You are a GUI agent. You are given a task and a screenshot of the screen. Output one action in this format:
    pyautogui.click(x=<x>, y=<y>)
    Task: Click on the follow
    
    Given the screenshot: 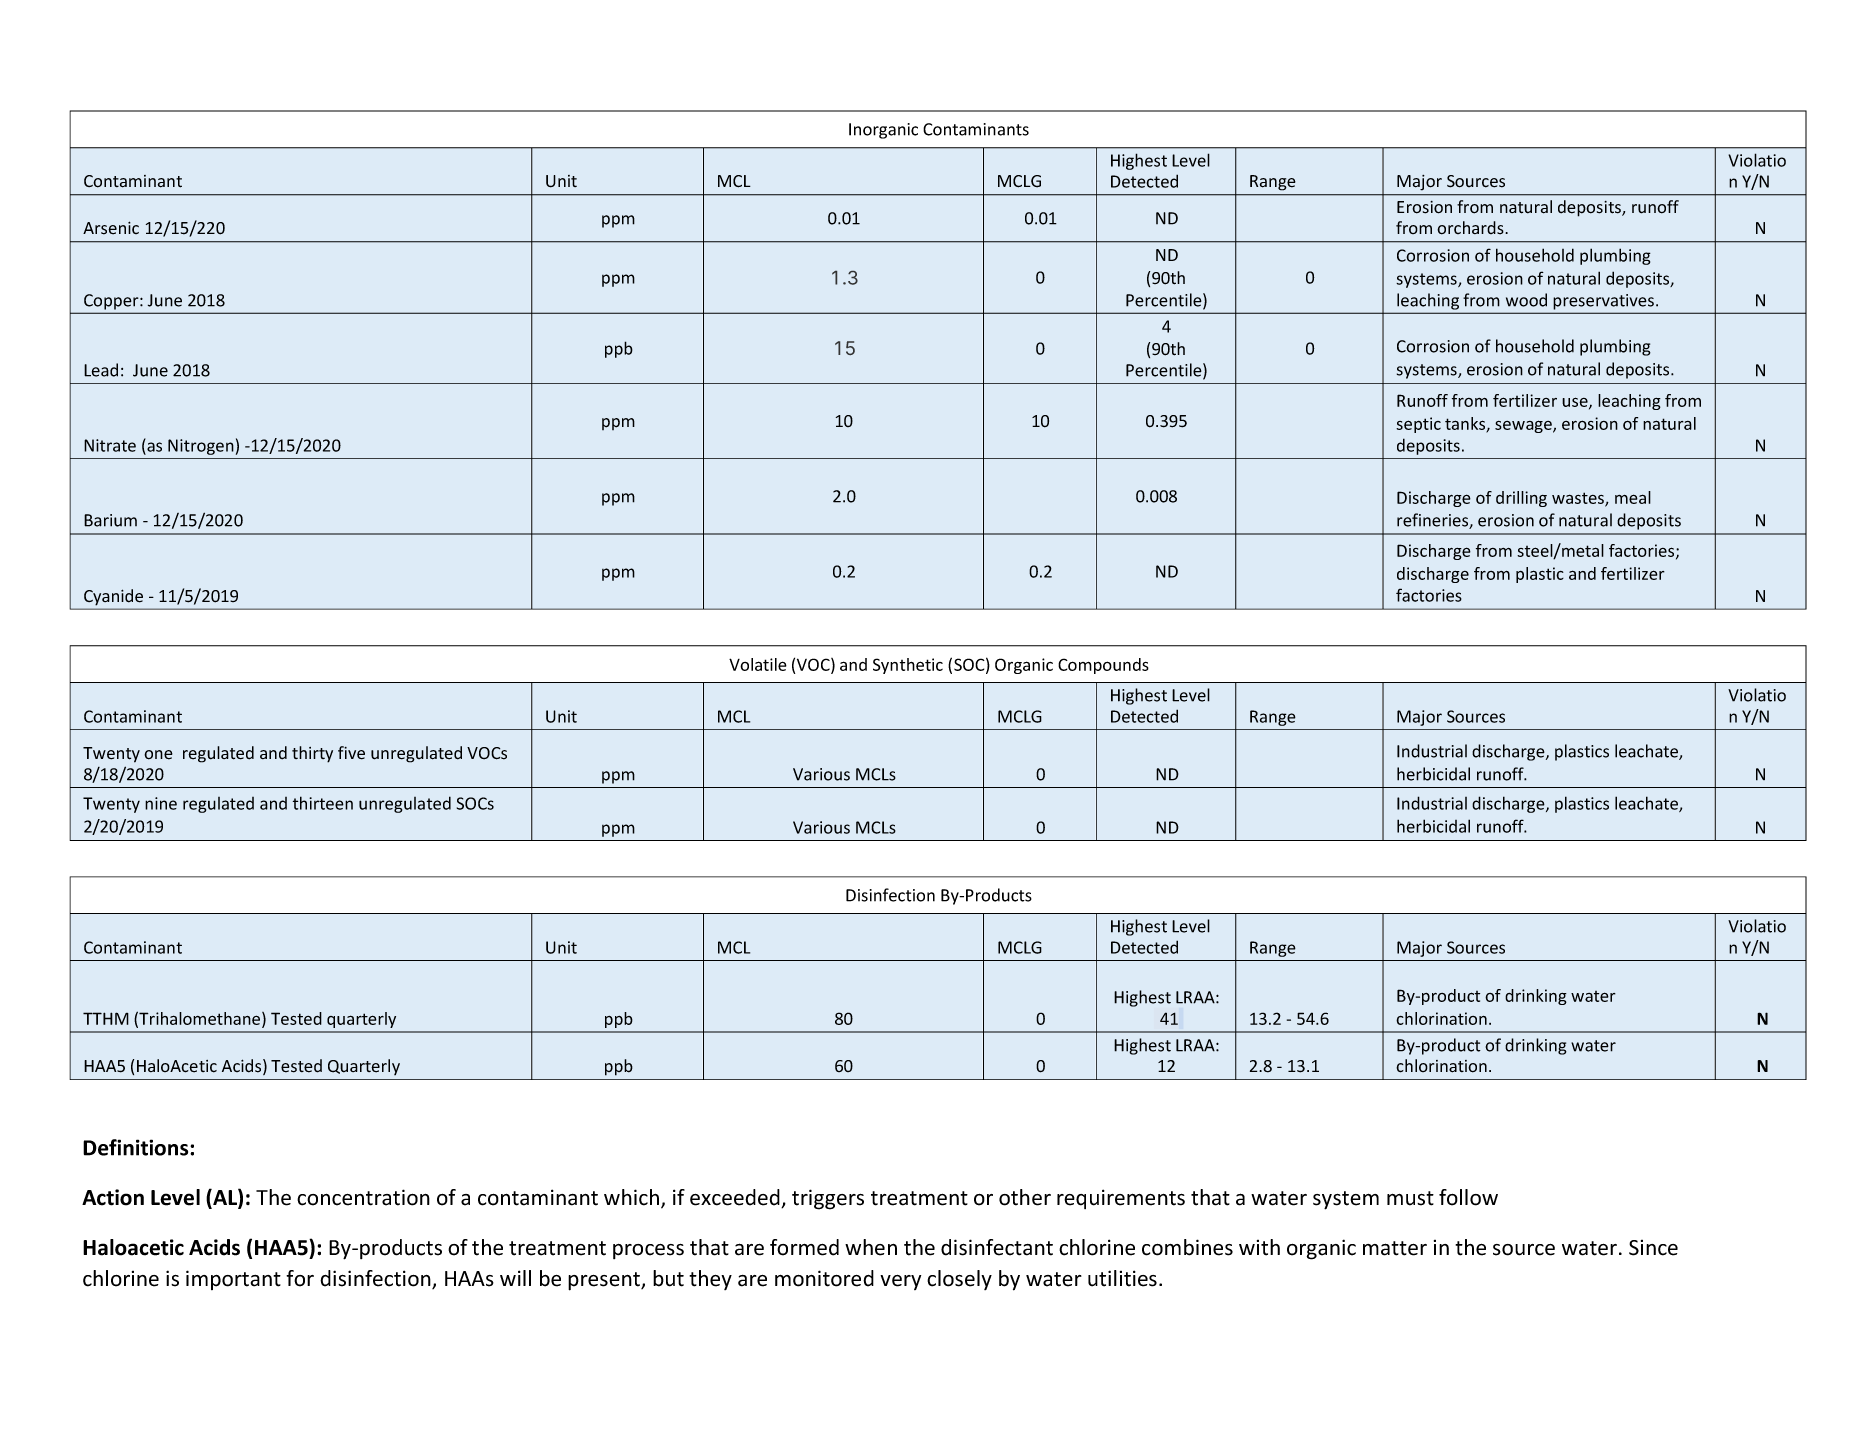 What is the action you would take?
    pyautogui.click(x=1468, y=1197)
